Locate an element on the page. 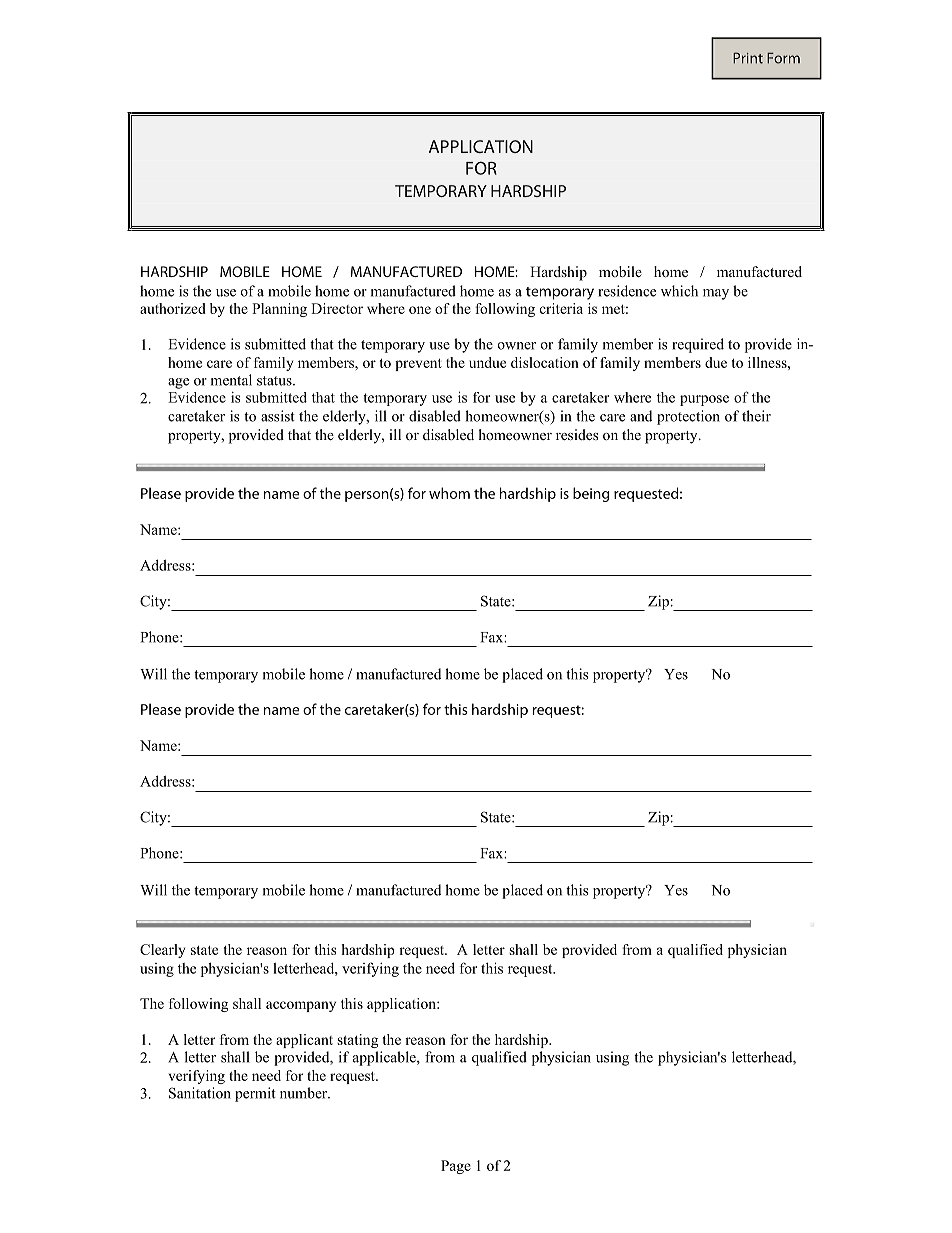  undue is located at coordinates (487, 362).
